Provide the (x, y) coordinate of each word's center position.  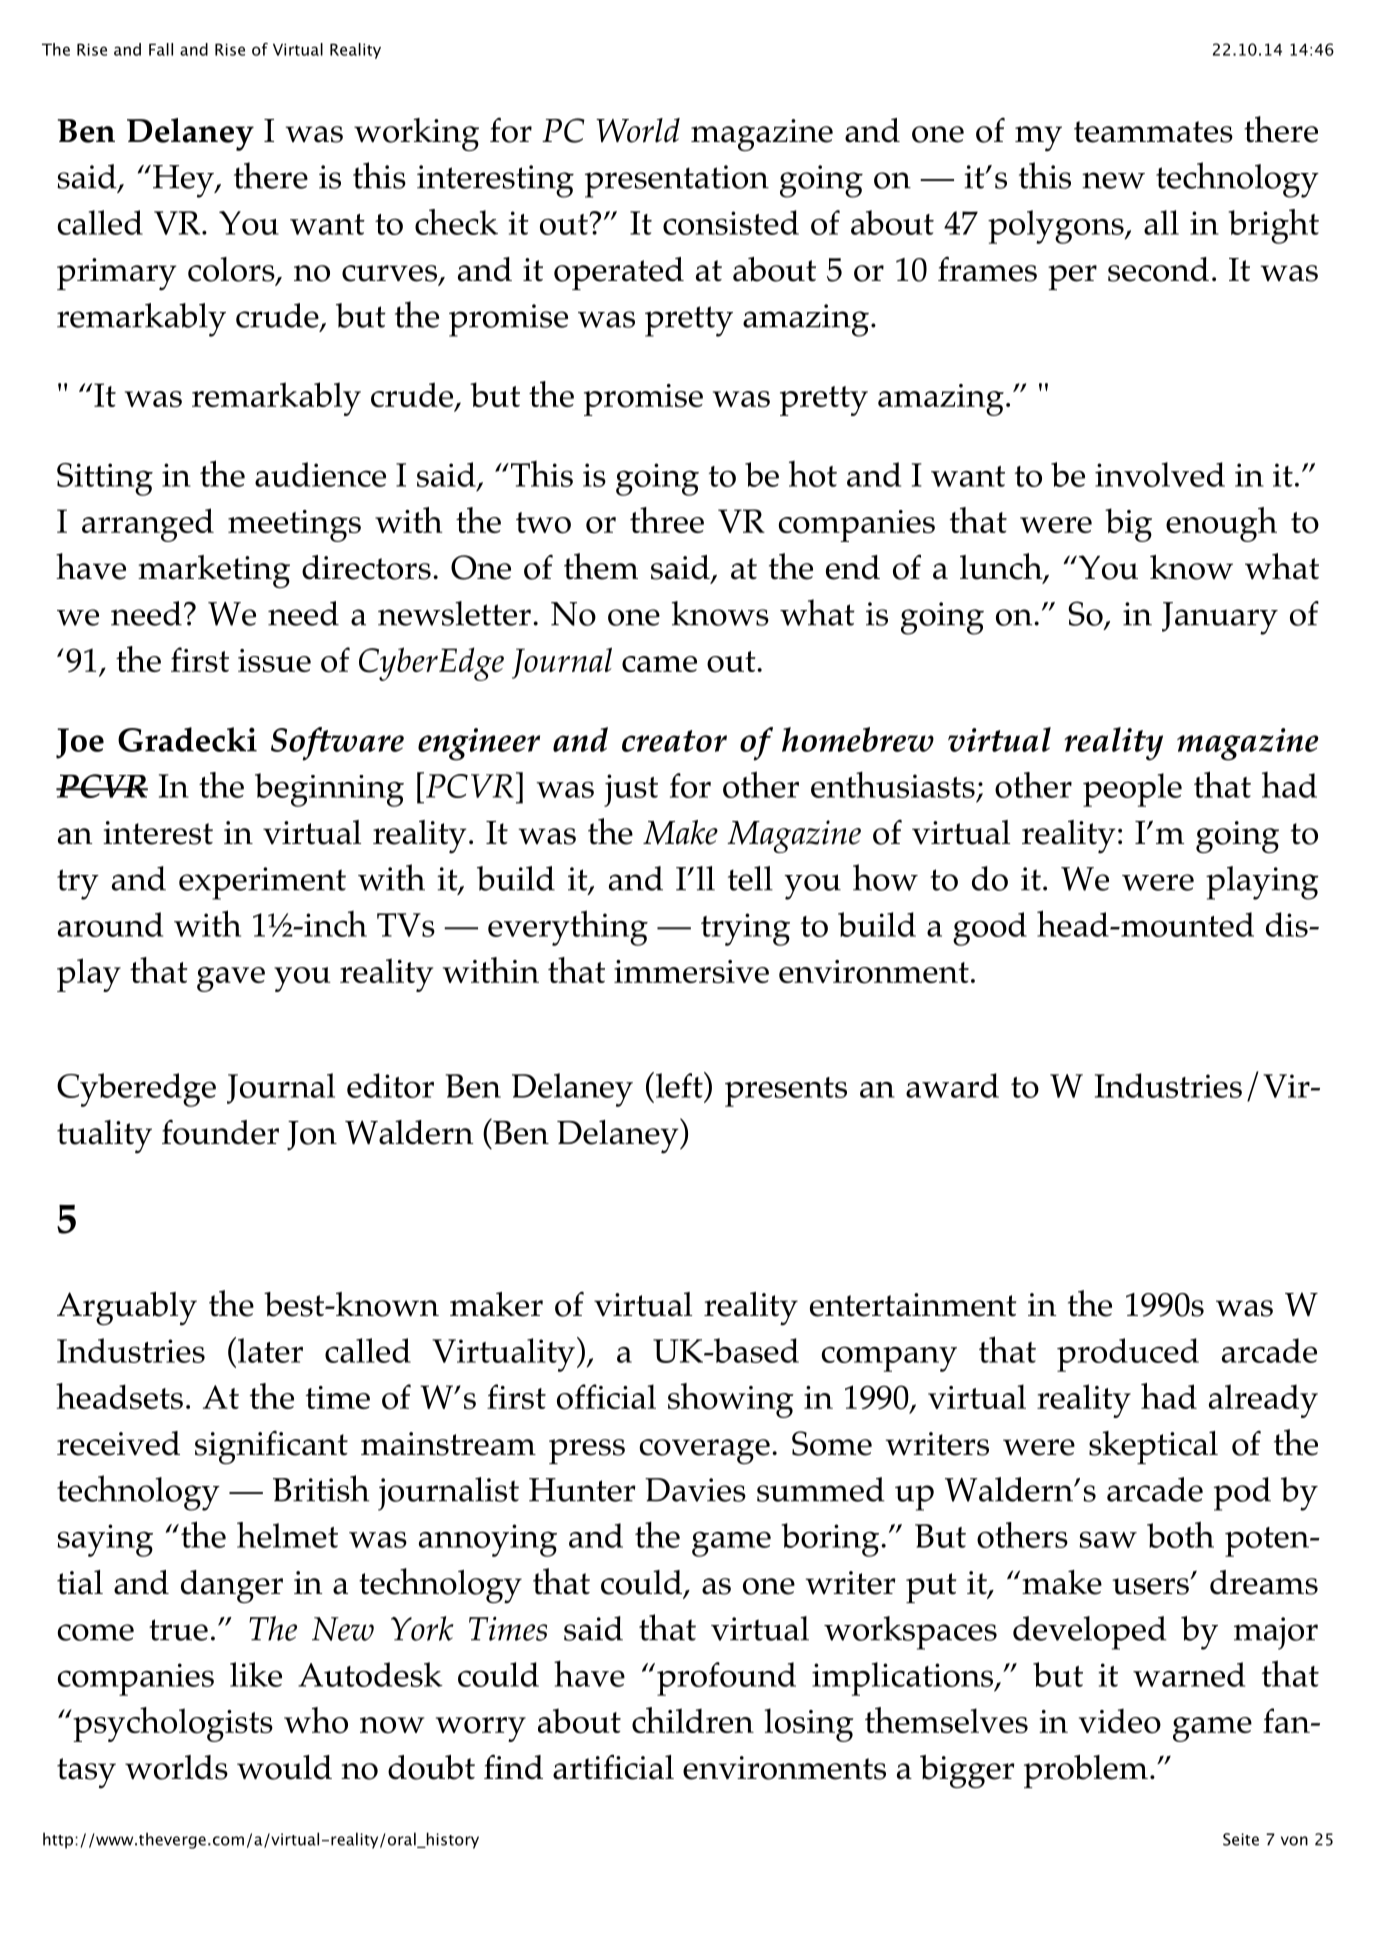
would (284, 1767)
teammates (1153, 132)
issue (274, 660)
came (659, 664)
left (679, 1085)
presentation (677, 181)
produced (1128, 1355)
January (1220, 618)
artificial (613, 1767)
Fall (161, 49)
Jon (312, 1136)
